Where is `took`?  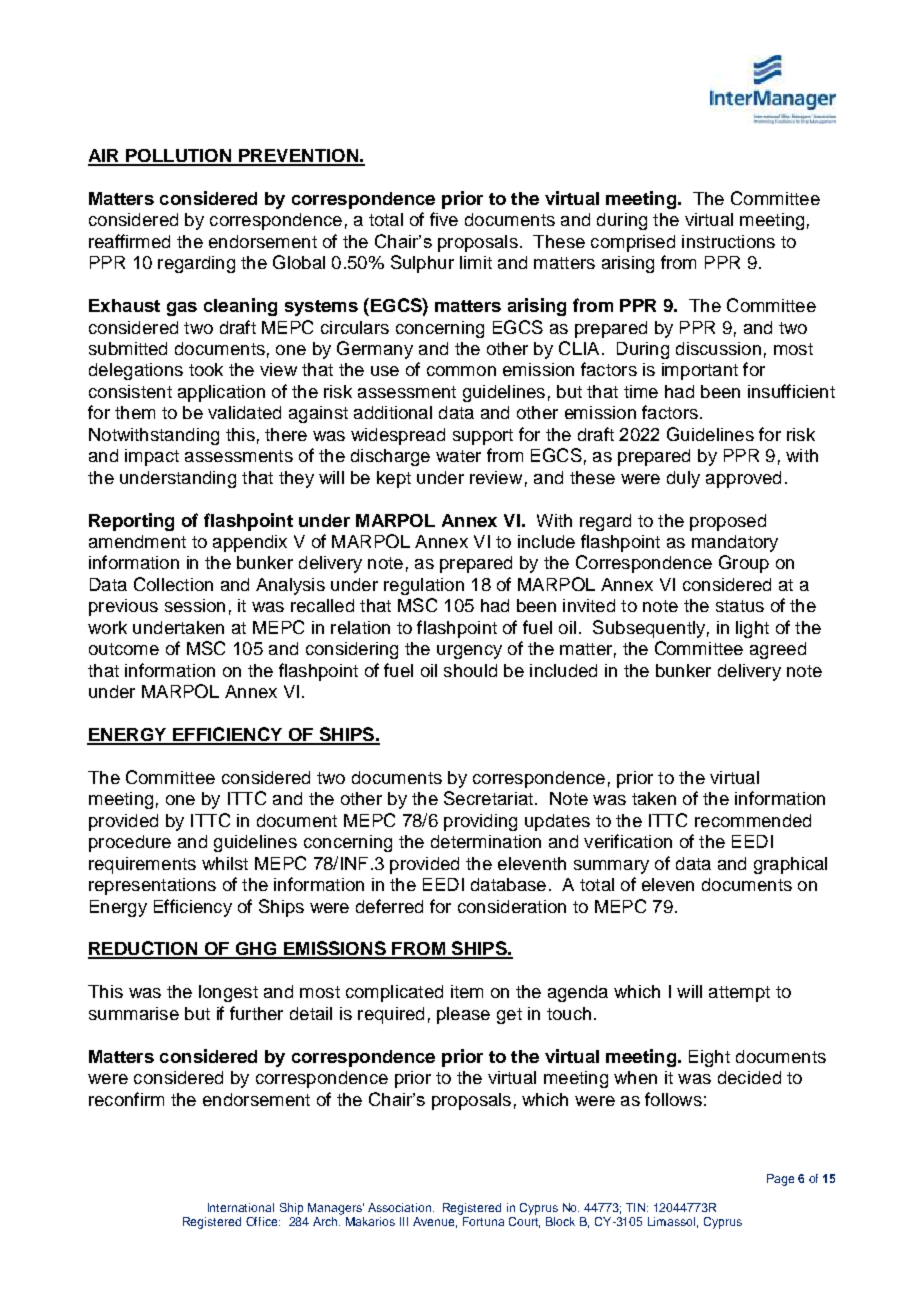
took is located at coordinates (206, 369).
